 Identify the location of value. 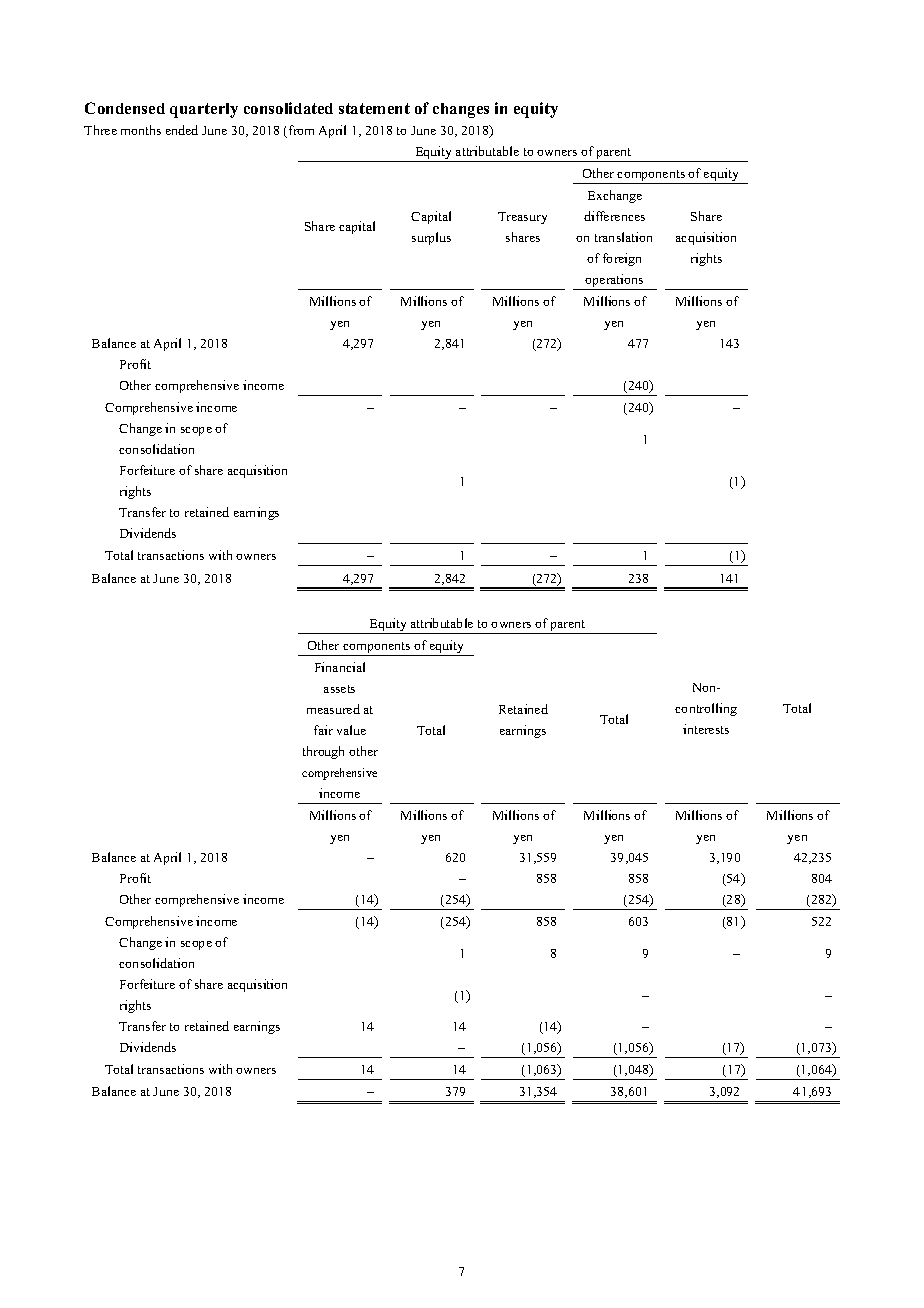
(351, 730).
